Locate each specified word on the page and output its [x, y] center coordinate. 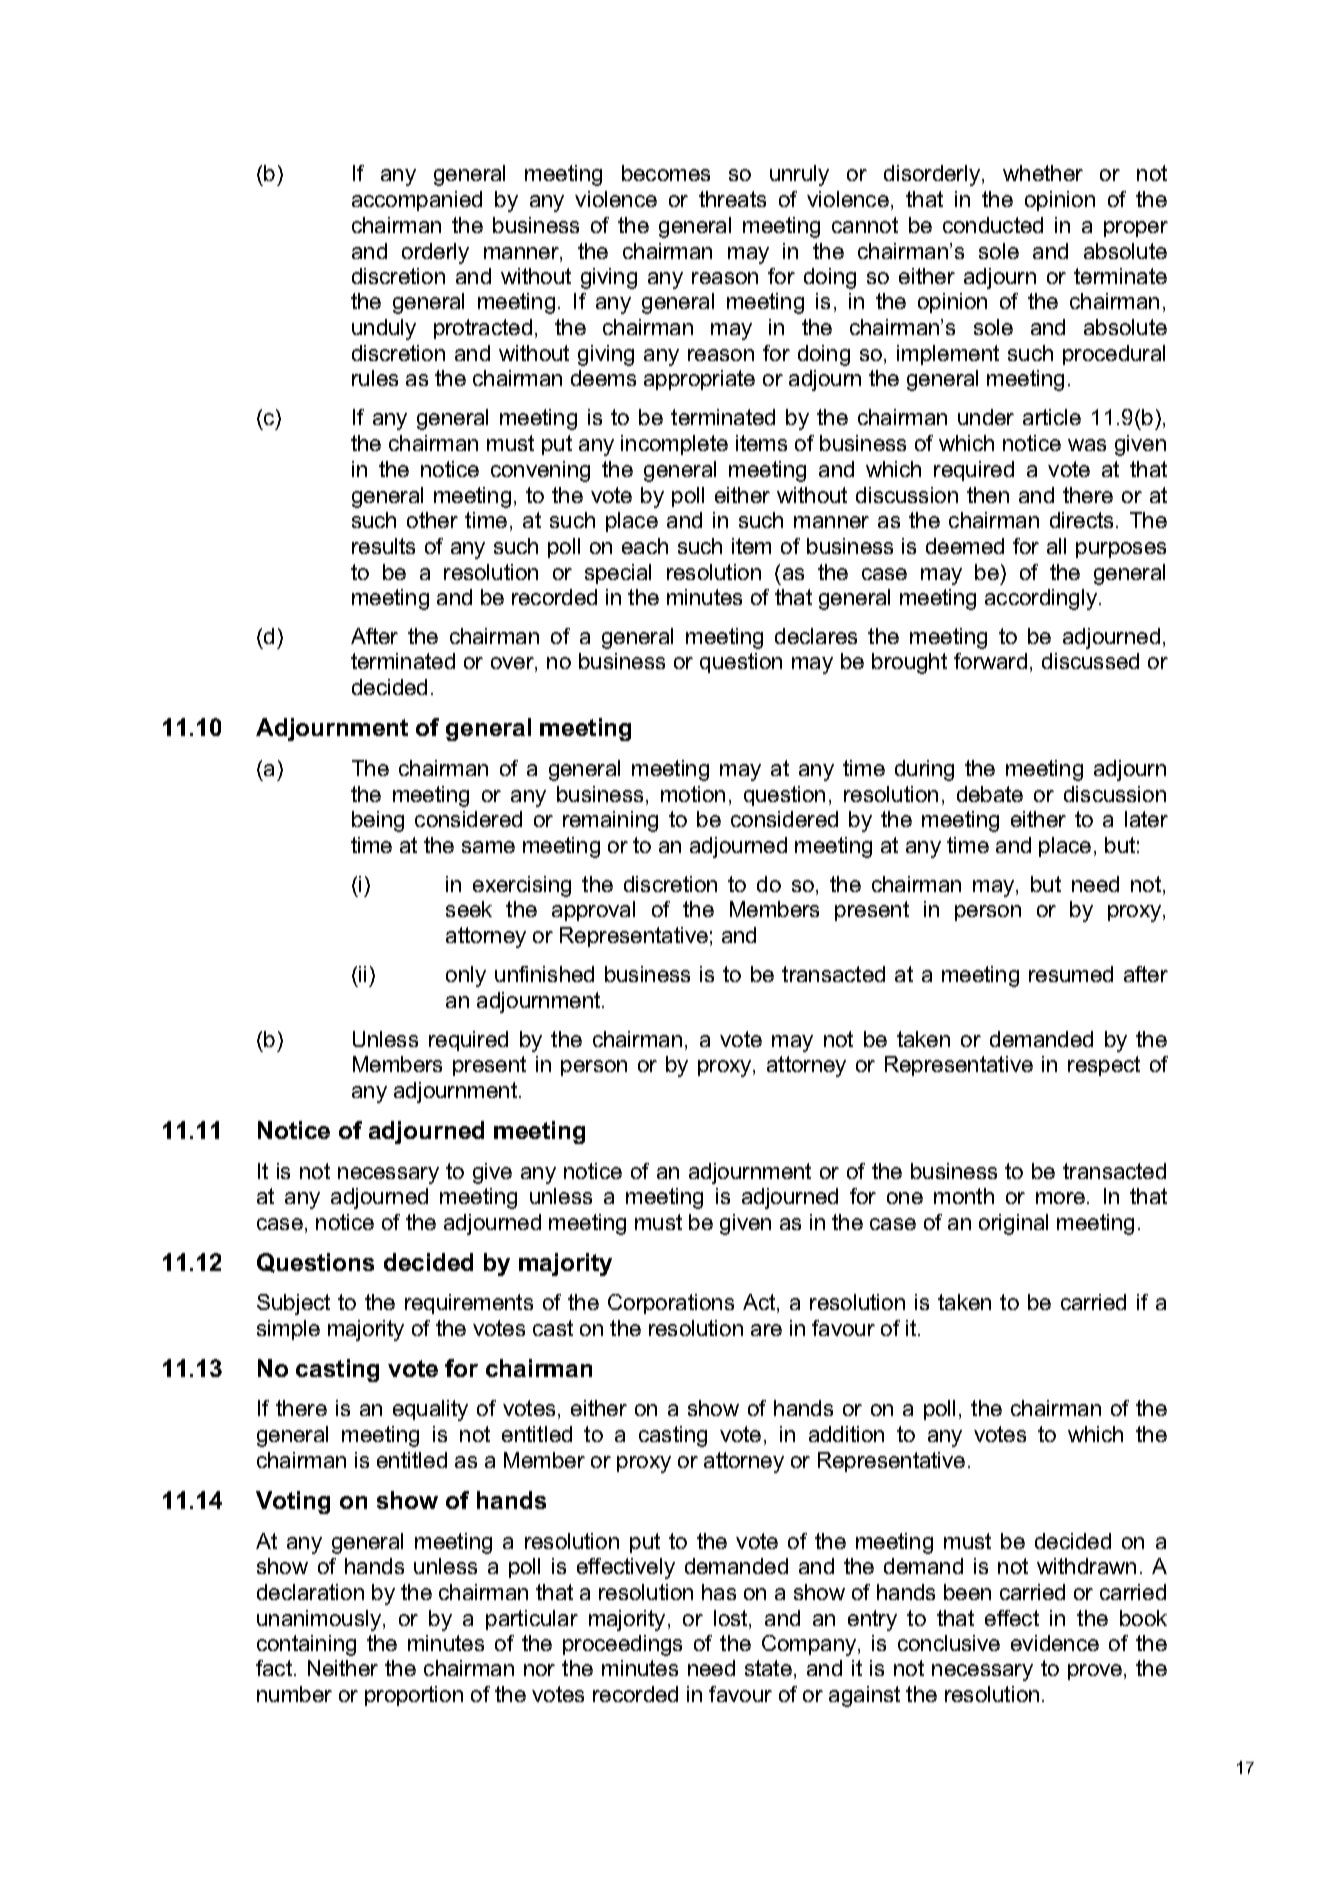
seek [469, 909]
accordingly [1042, 599]
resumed [1071, 974]
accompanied [417, 201]
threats [732, 199]
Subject [293, 1304]
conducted [993, 225]
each [645, 546]
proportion [414, 1696]
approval [593, 911]
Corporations [671, 1304]
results [383, 546]
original [1013, 1224]
